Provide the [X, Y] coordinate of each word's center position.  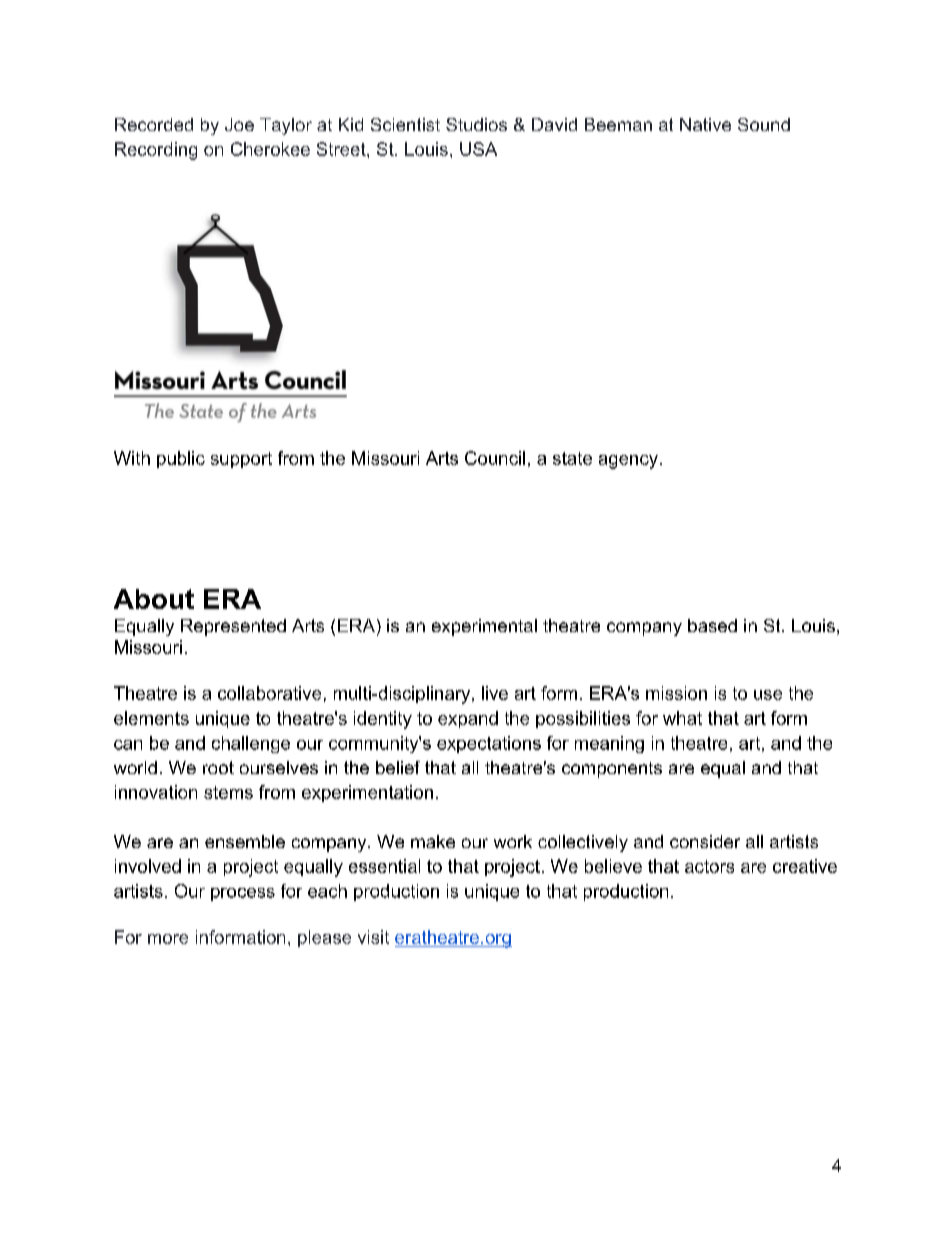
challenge [251, 744]
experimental [484, 627]
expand [468, 719]
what [682, 718]
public [181, 459]
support [241, 460]
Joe [239, 124]
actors [709, 866]
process [243, 894]
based [712, 625]
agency [628, 462]
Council [495, 458]
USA [478, 149]
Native [705, 124]
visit [373, 937]
